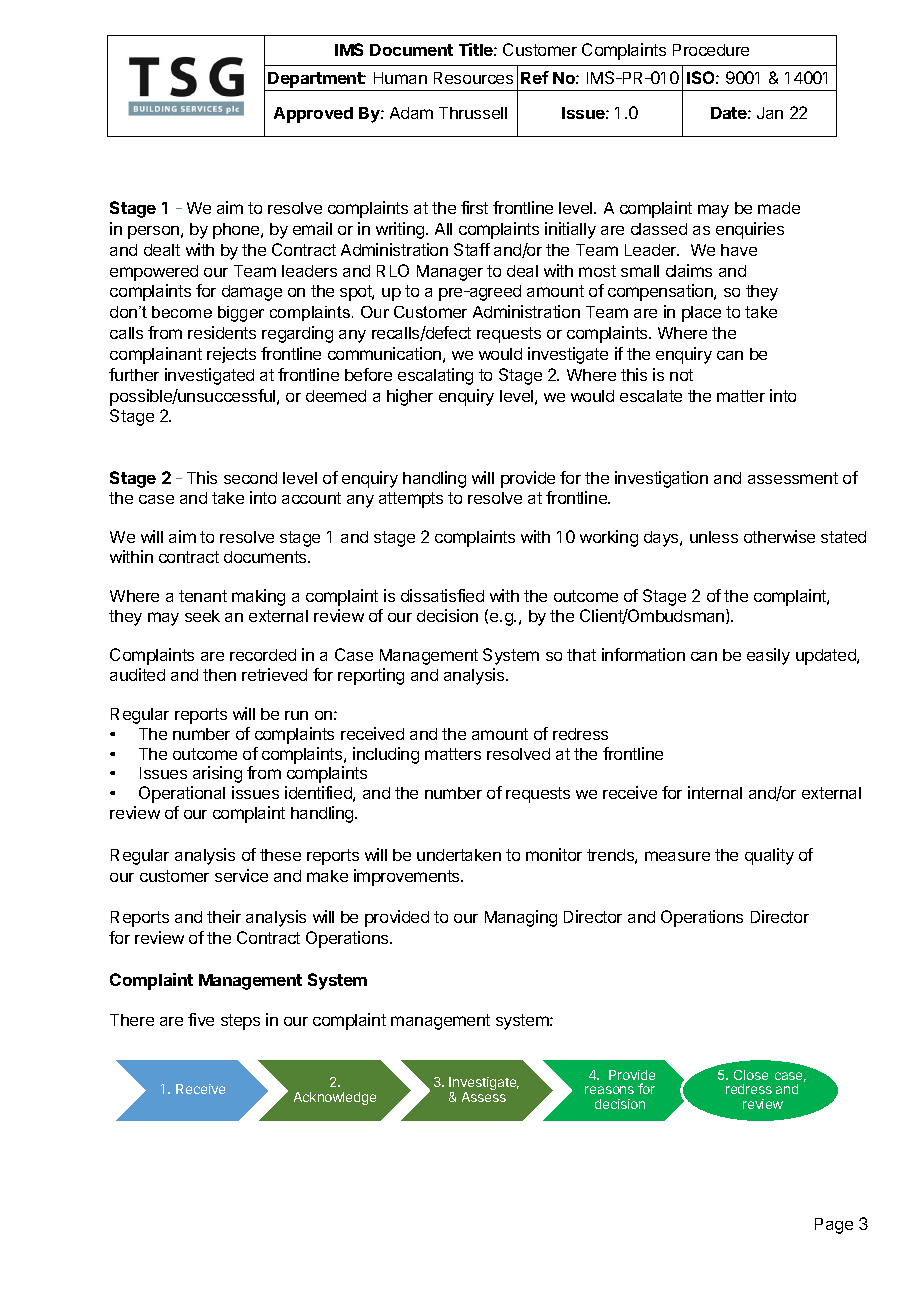  I want to click on monitor, so click(554, 854).
